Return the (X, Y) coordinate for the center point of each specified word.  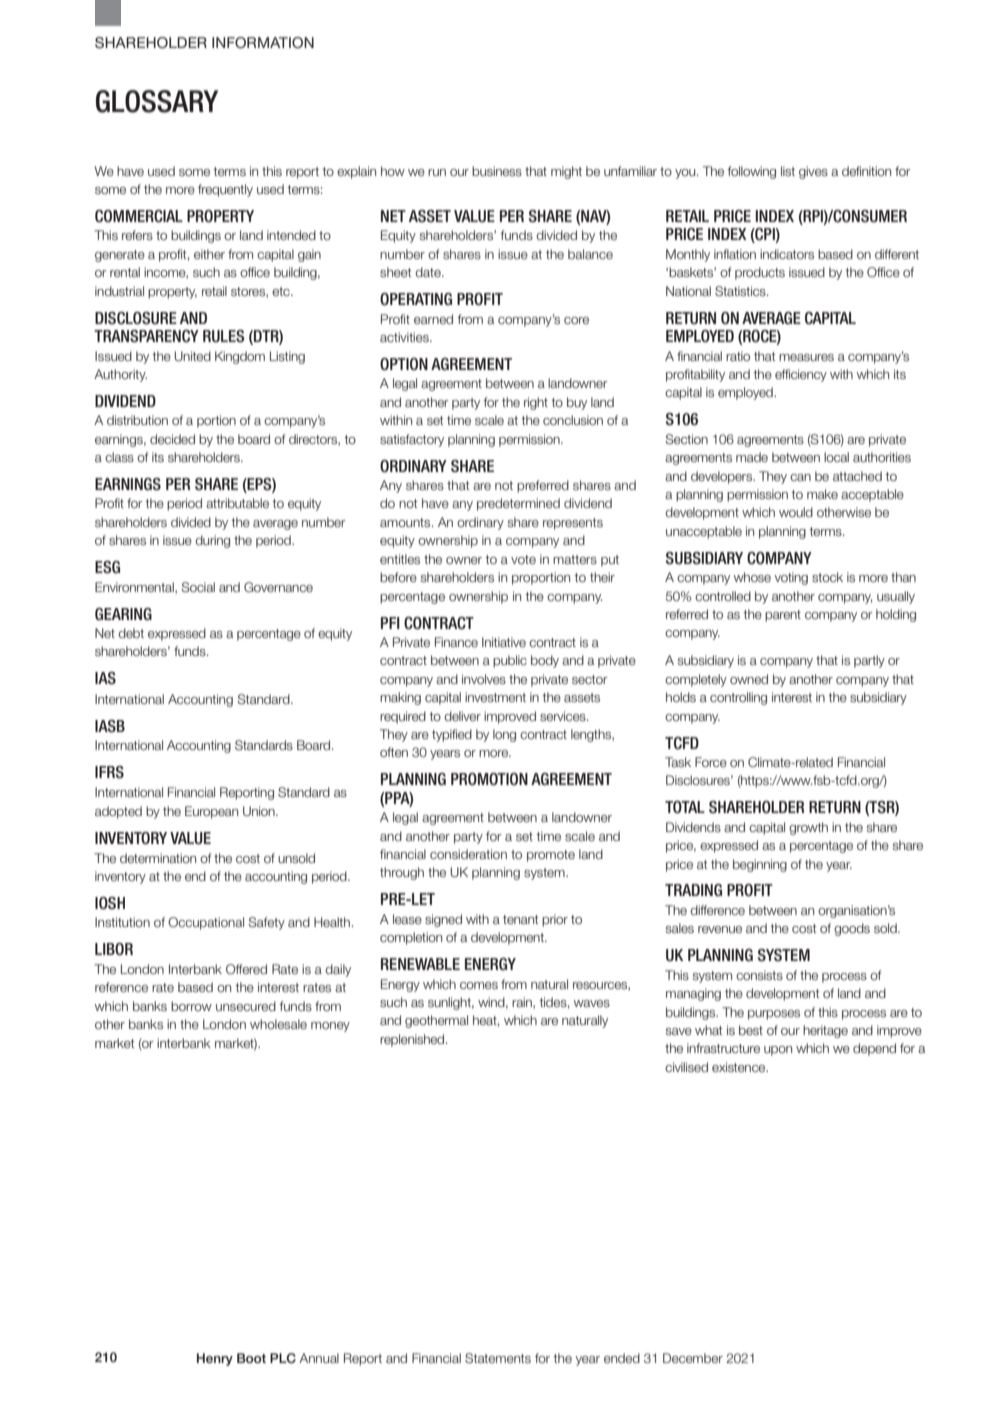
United (192, 356)
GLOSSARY (157, 101)
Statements (498, 1358)
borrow (191, 1006)
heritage (825, 1031)
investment (495, 697)
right (536, 403)
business (497, 171)
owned (749, 679)
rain (523, 1003)
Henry (215, 1359)
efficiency (801, 375)
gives (813, 172)
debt (131, 633)
